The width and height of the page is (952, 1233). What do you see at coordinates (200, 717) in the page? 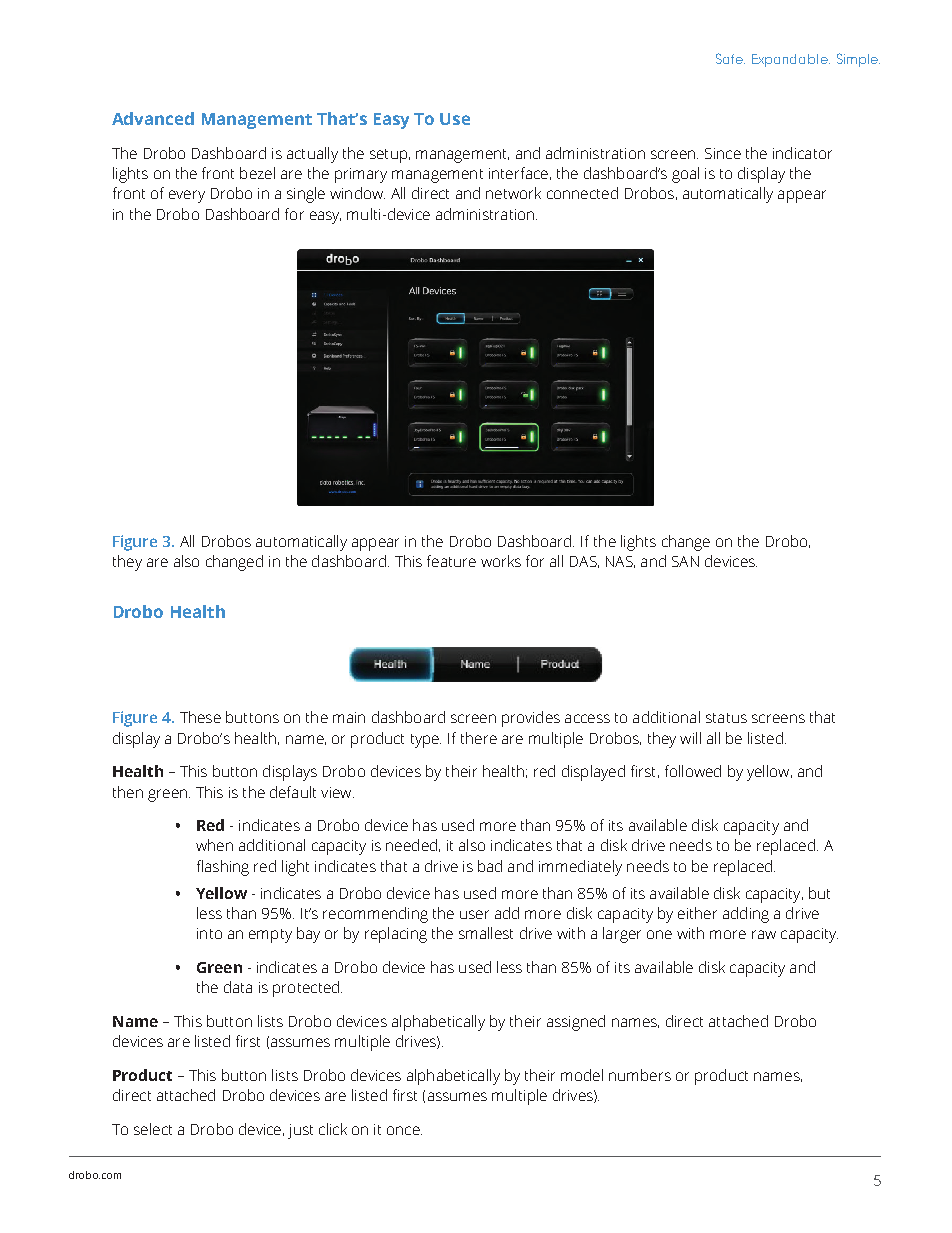
I see `These` at bounding box center [200, 717].
